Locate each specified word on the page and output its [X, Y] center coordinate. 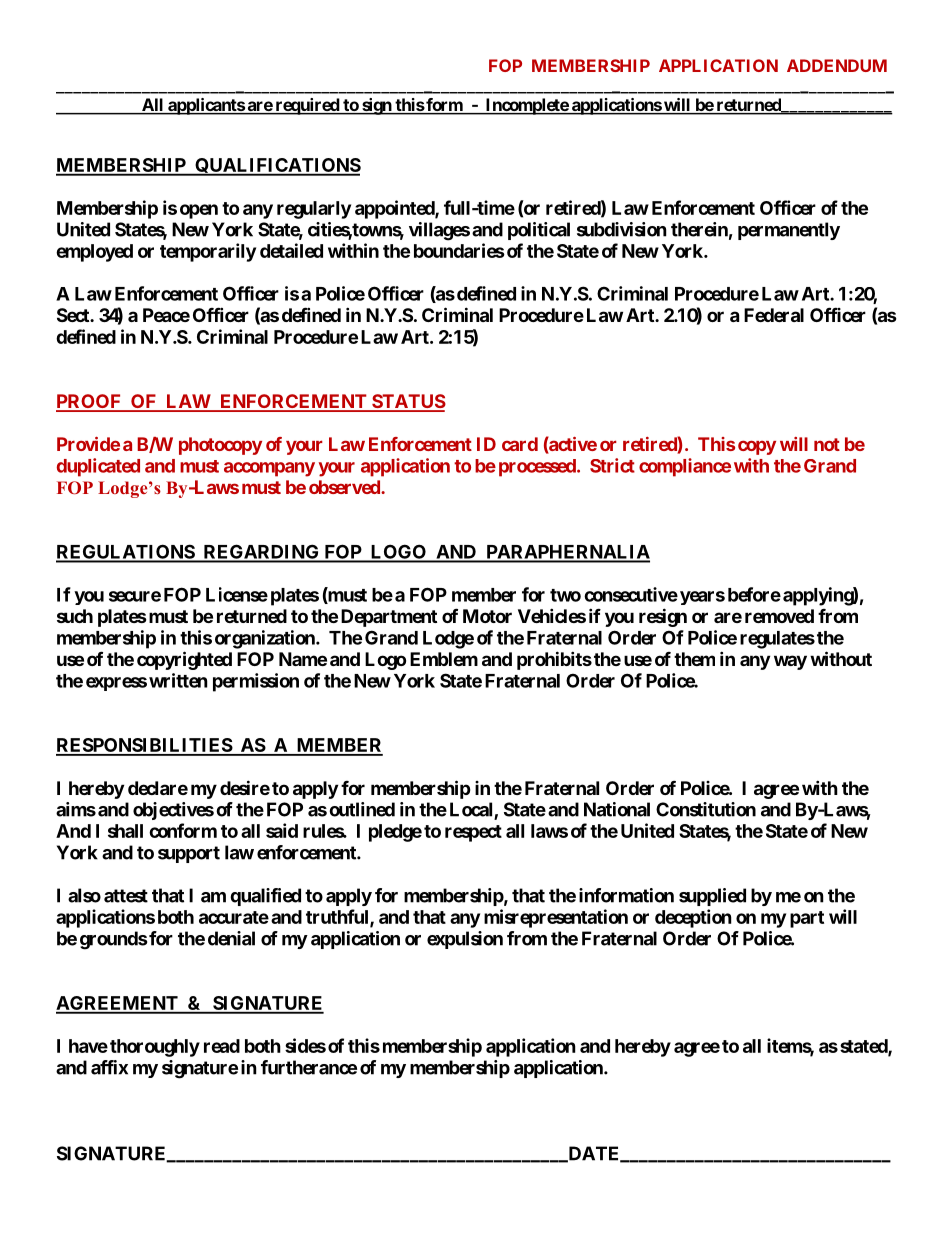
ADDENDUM [837, 65]
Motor [487, 616]
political [539, 231]
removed [779, 616]
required [307, 106]
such [75, 616]
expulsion [465, 940]
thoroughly [155, 1048]
